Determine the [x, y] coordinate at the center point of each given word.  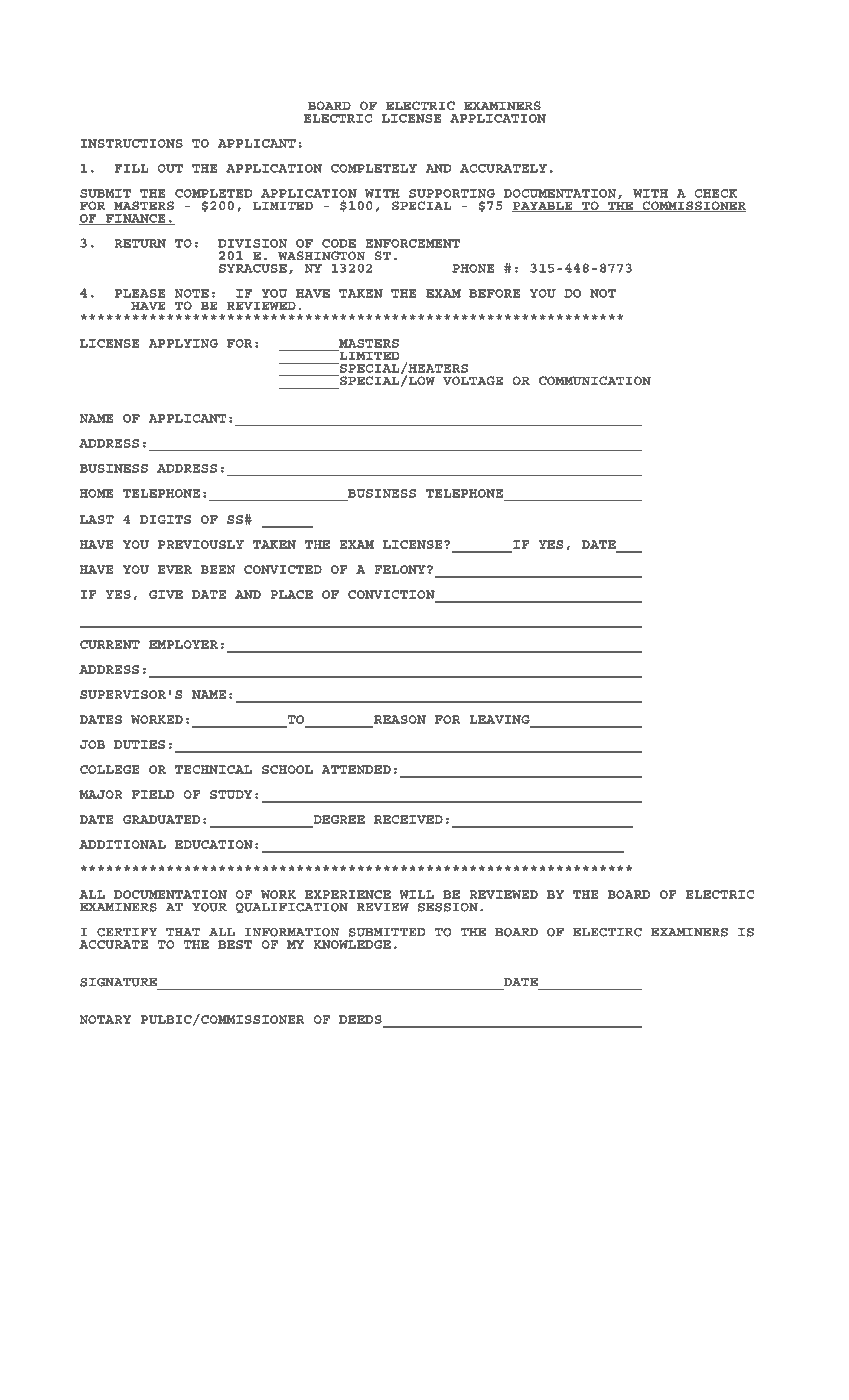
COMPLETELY [374, 168]
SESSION [448, 907]
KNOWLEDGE [352, 944]
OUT [170, 168]
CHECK [715, 193]
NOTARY [105, 1019]
